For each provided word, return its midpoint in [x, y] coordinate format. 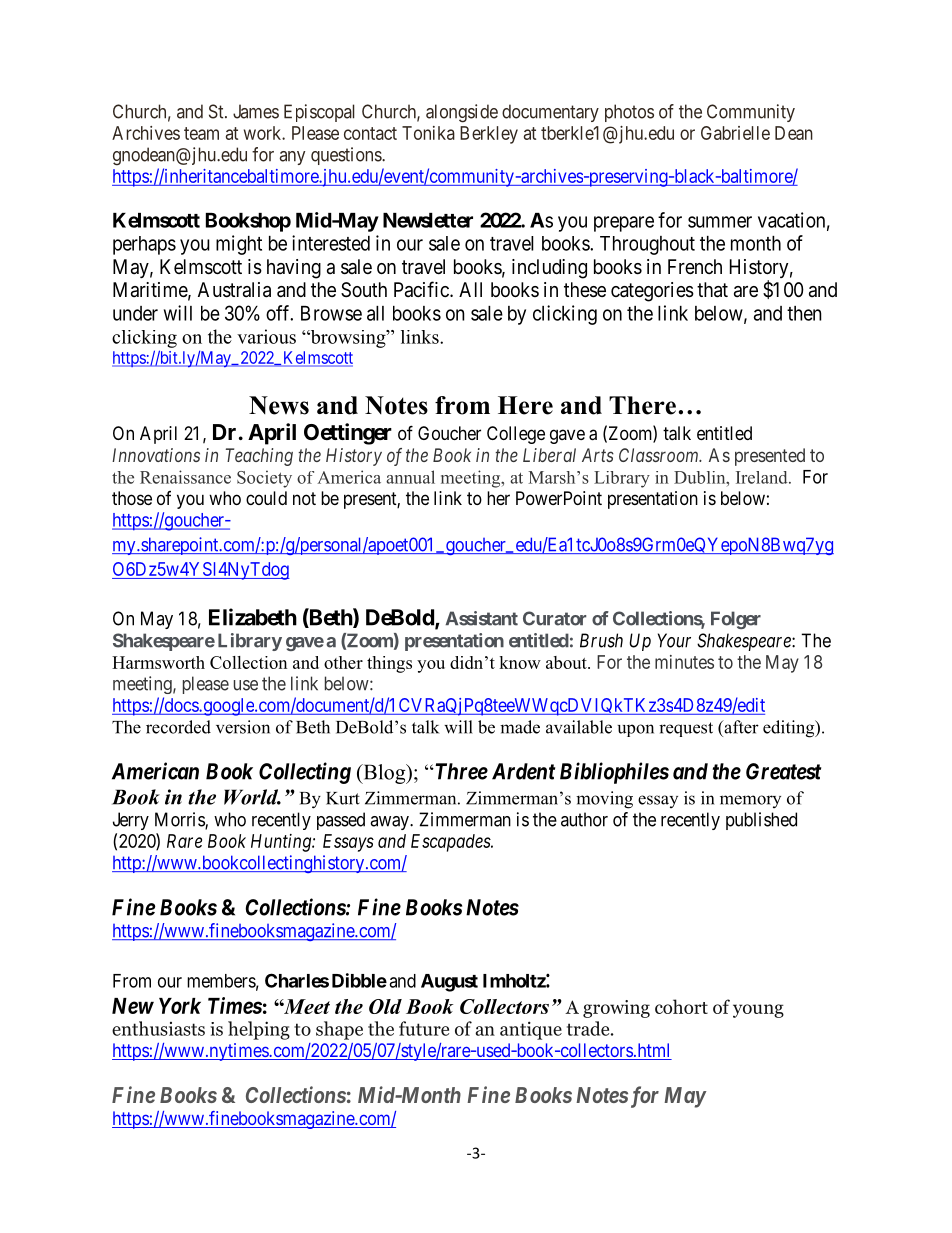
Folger [736, 620]
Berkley [489, 135]
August [449, 983]
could [266, 498]
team [201, 133]
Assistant [481, 618]
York [180, 1006]
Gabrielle [735, 133]
